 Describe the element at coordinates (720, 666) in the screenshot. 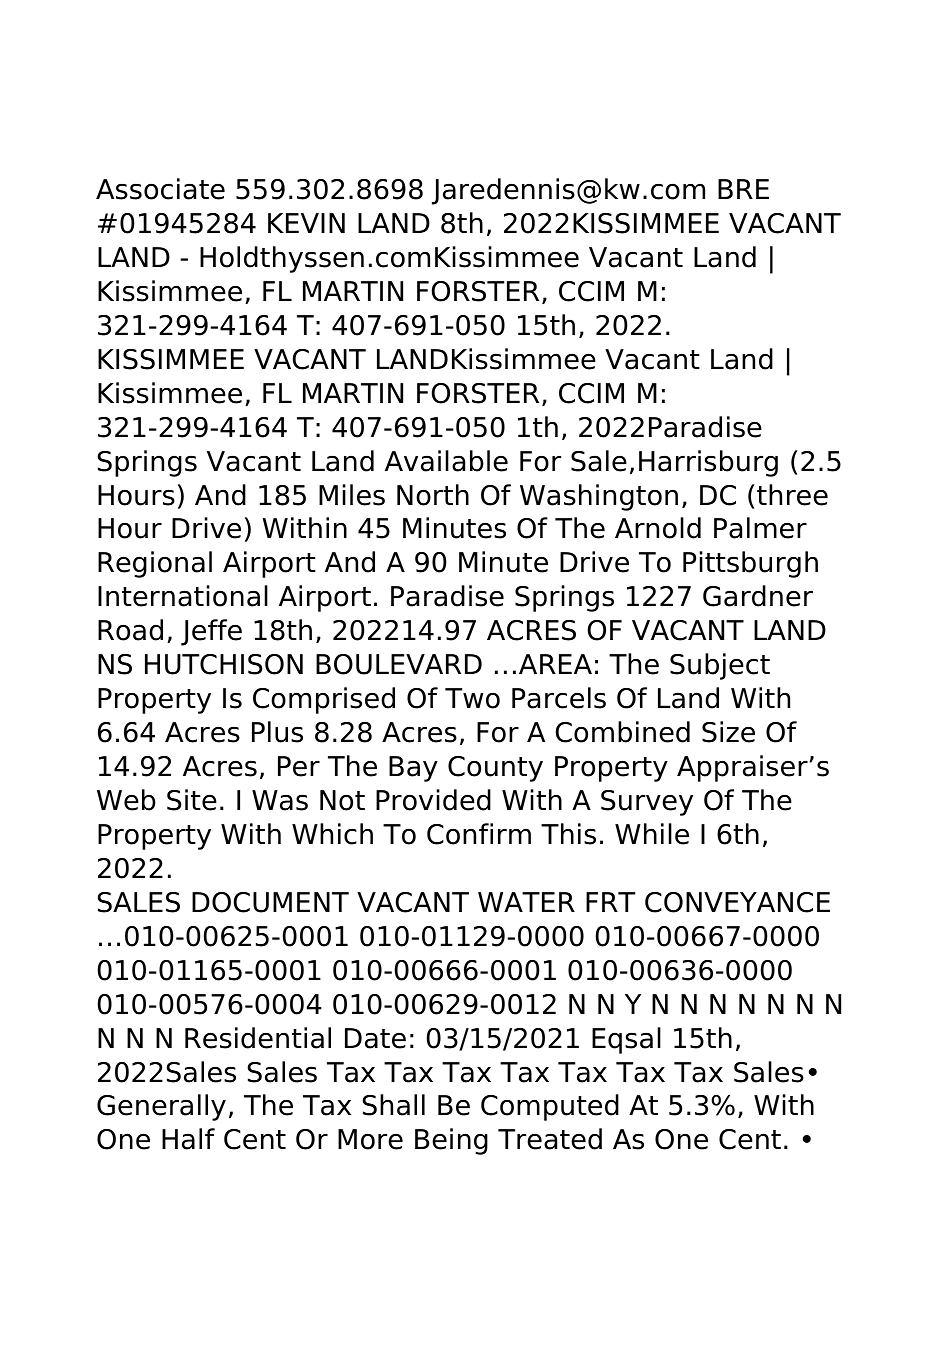

I see `Subject` at that location.
